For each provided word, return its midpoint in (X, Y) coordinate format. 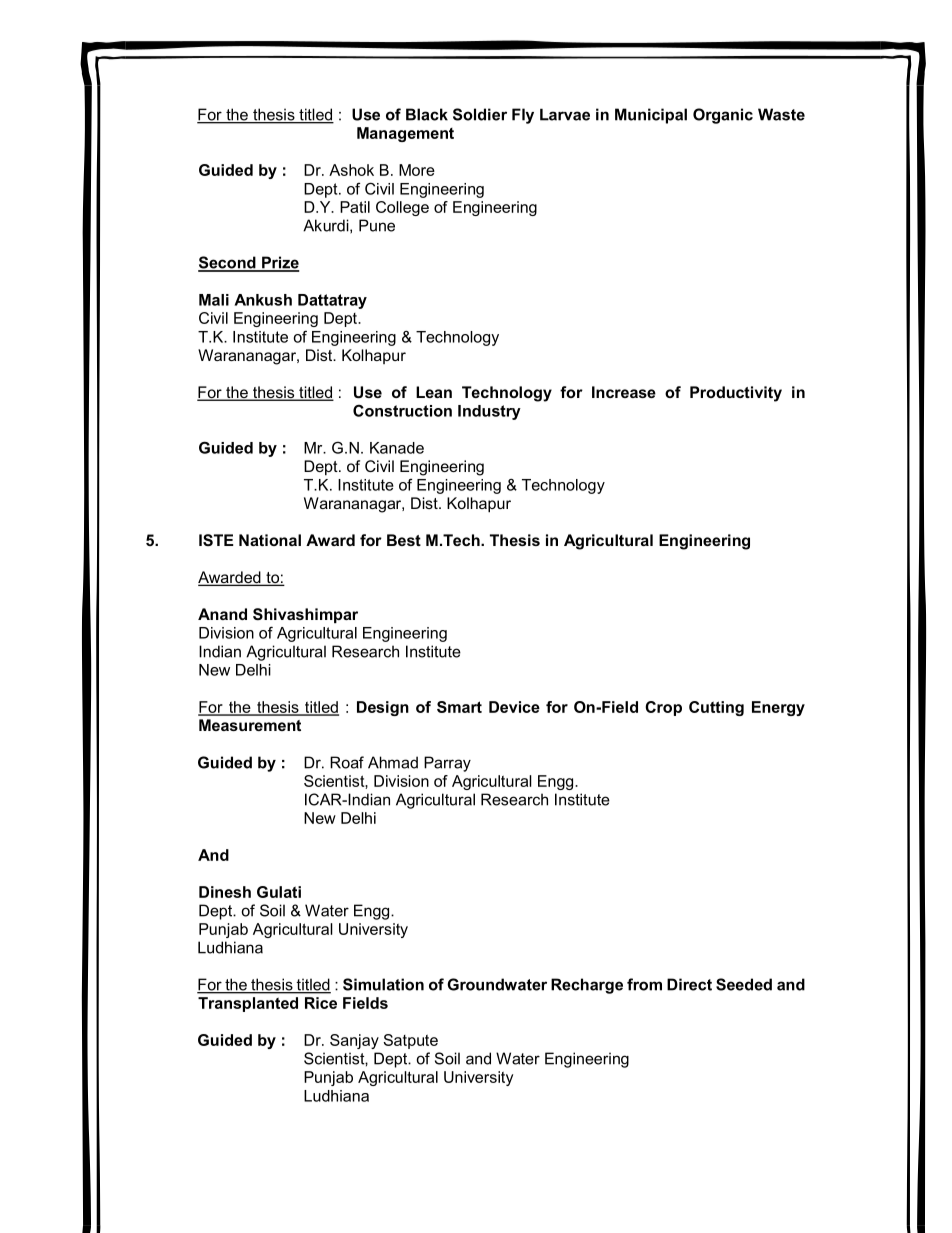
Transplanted (248, 1004)
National (270, 540)
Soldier (480, 114)
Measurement (250, 725)
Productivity (736, 394)
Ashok (351, 170)
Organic (723, 116)
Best (404, 540)
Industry (489, 412)
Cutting (716, 708)
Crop (663, 708)
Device (514, 707)
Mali (214, 300)
